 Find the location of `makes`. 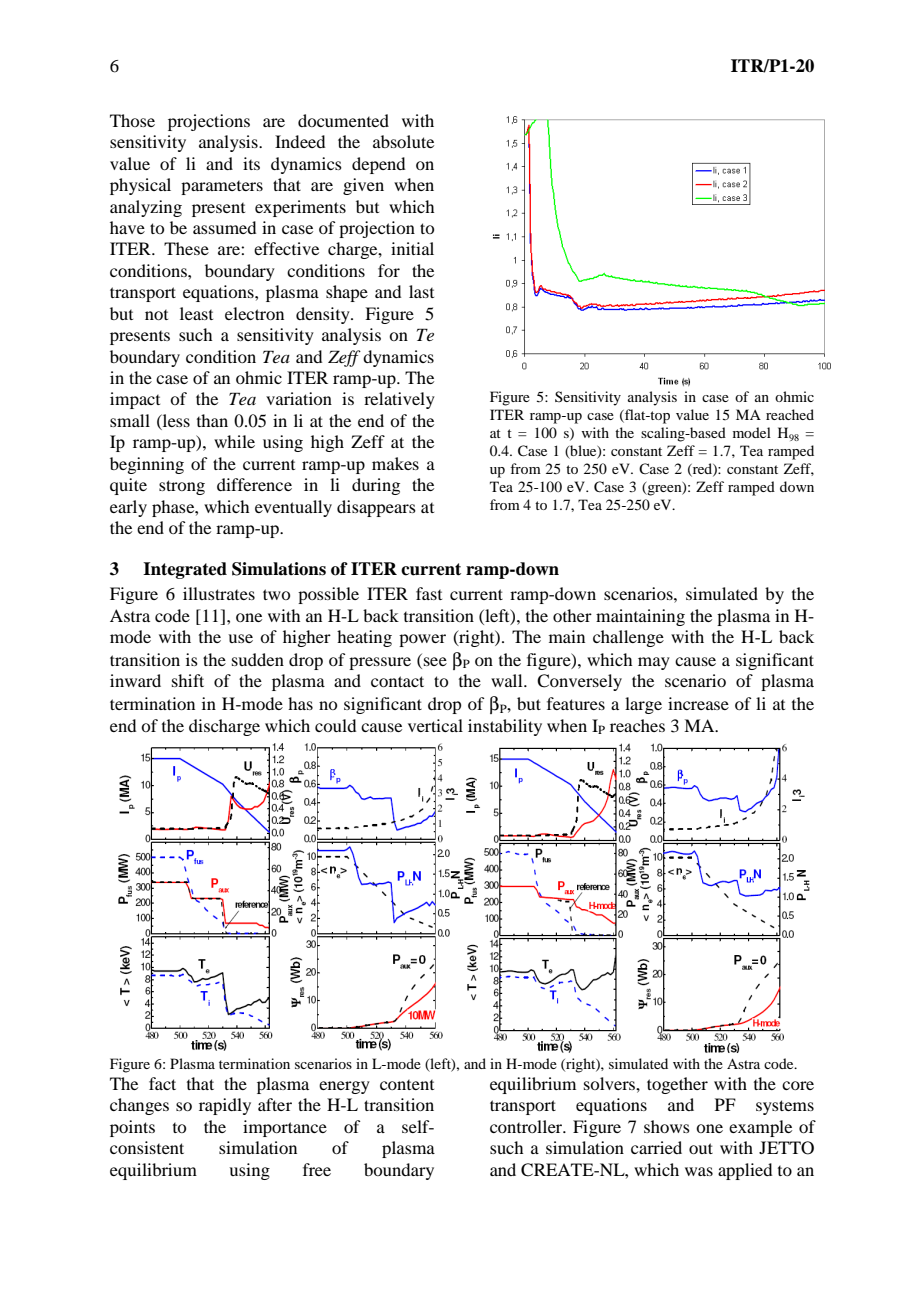

makes is located at coordinates (395, 463).
